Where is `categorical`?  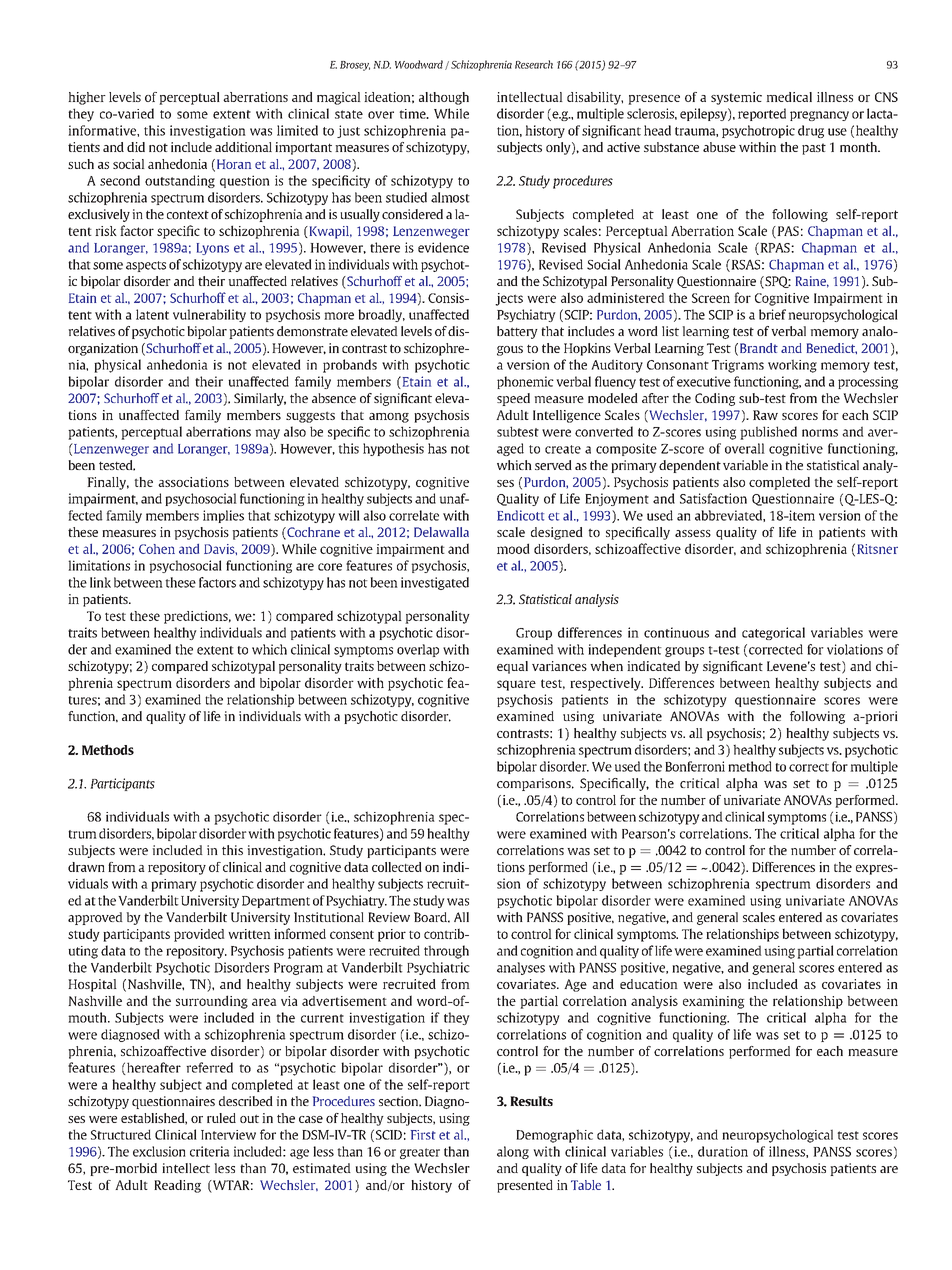 categorical is located at coordinates (773, 633).
